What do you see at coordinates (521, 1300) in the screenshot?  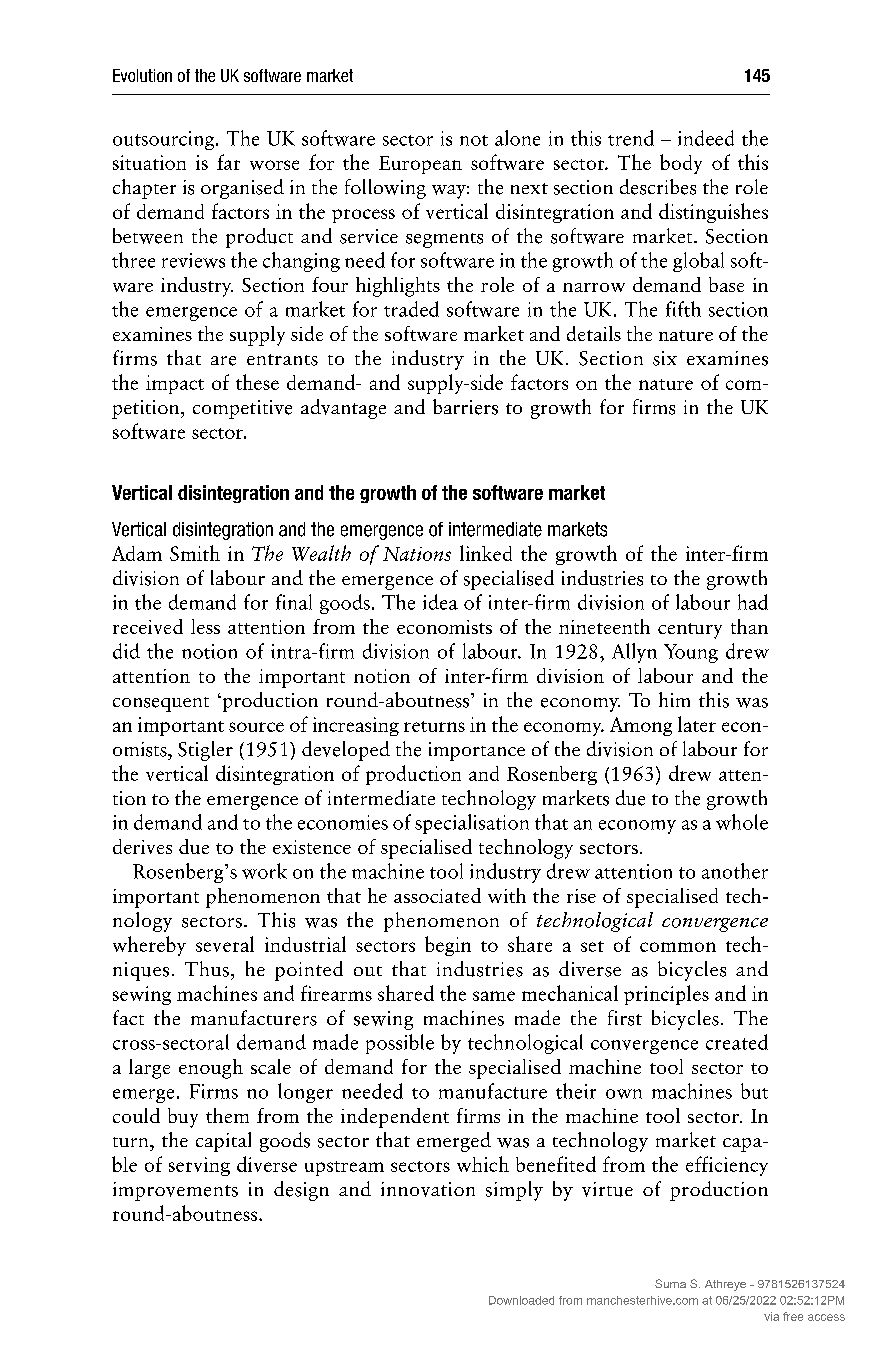 I see `Downloaded` at bounding box center [521, 1300].
